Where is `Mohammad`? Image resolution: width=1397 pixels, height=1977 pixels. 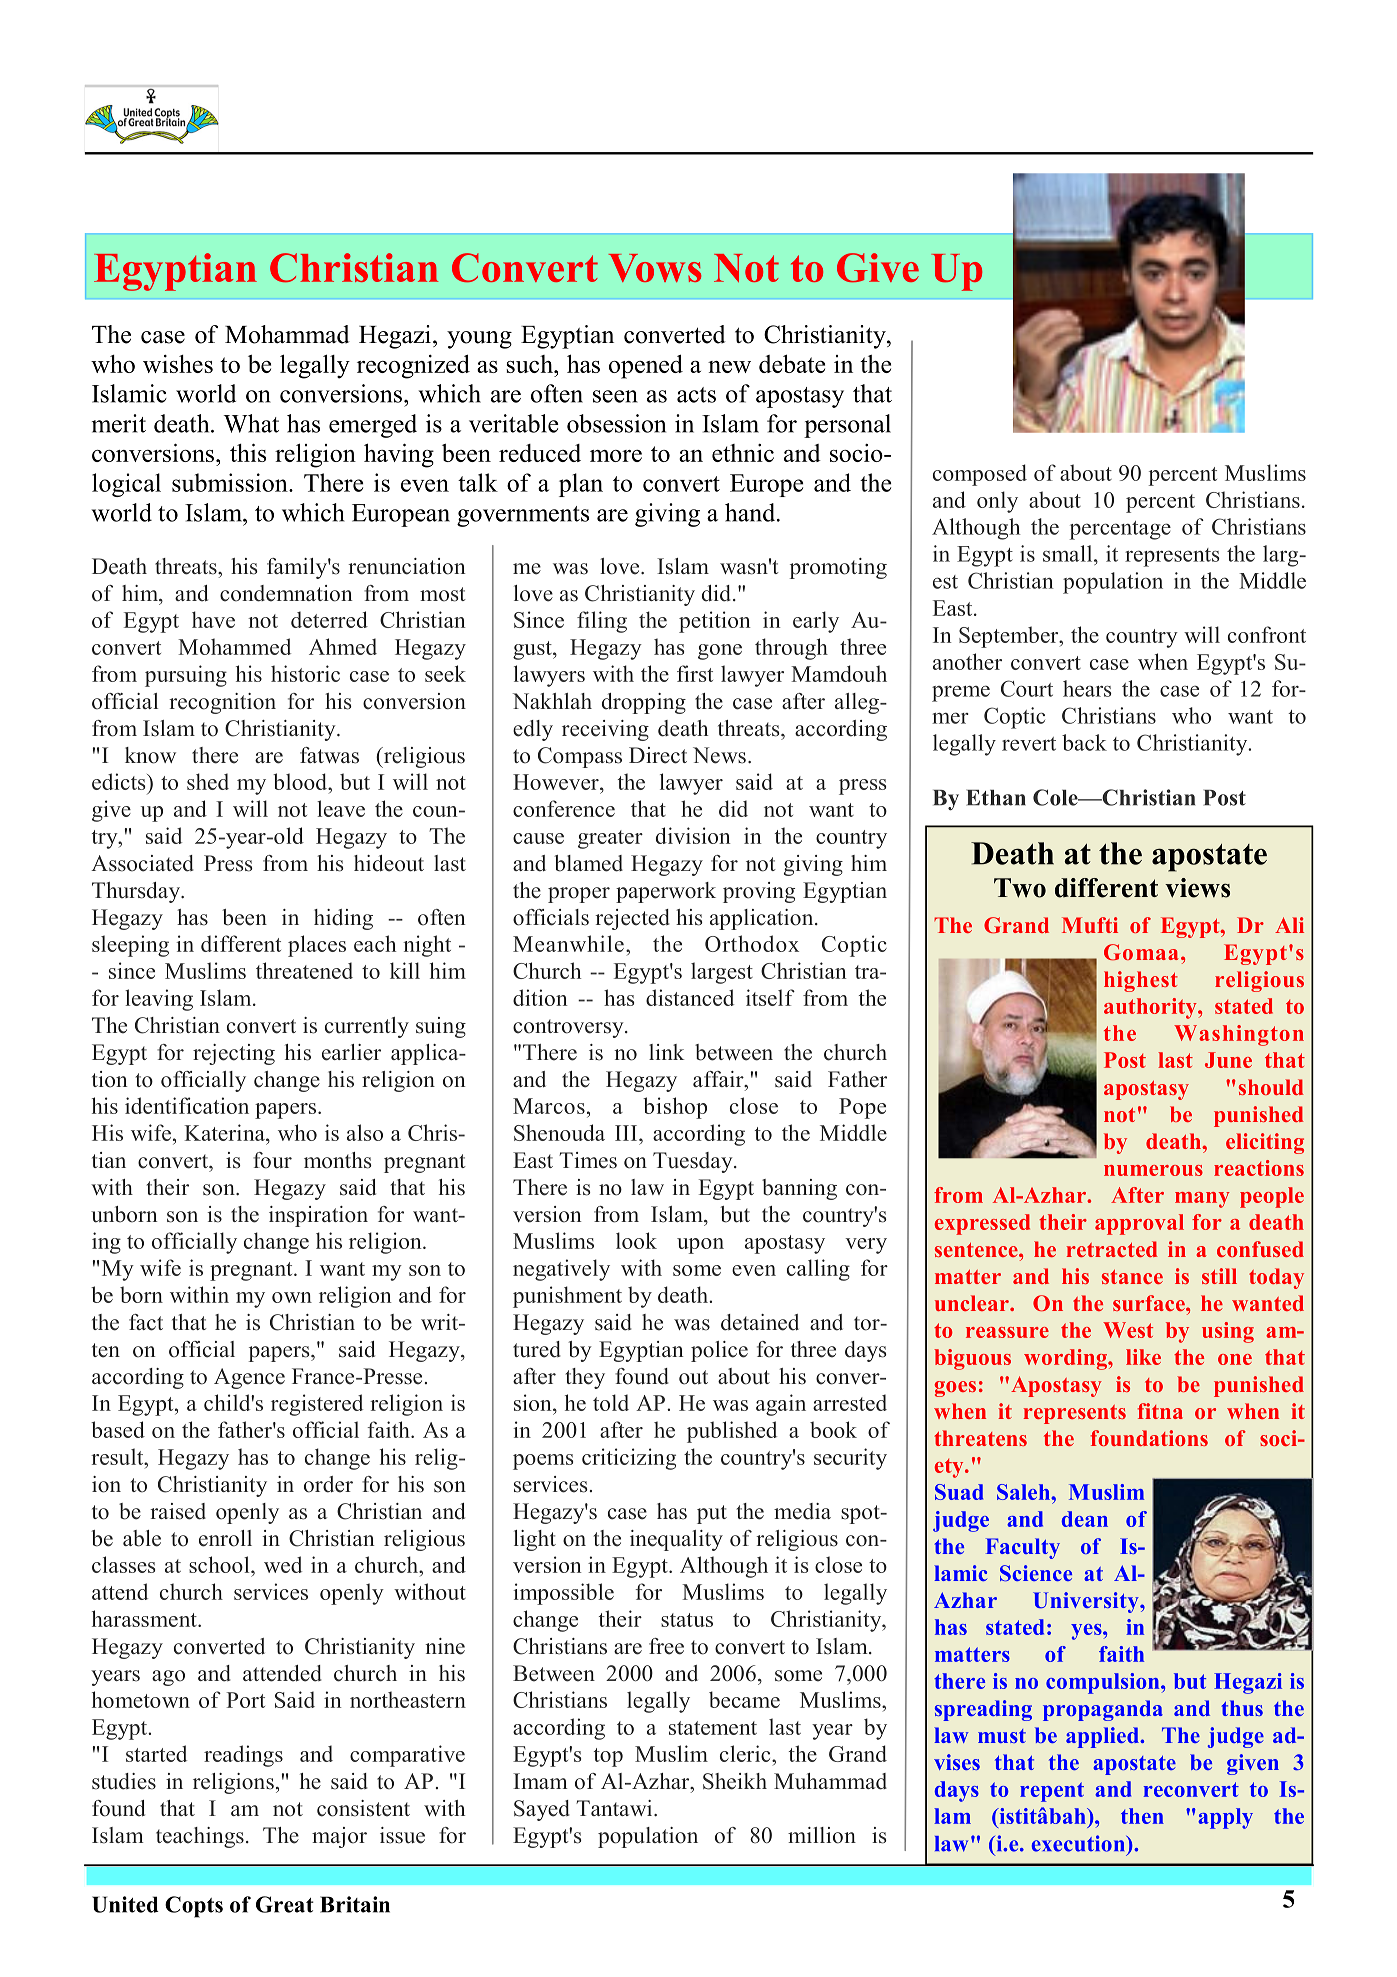 Mohammad is located at coordinates (287, 334).
